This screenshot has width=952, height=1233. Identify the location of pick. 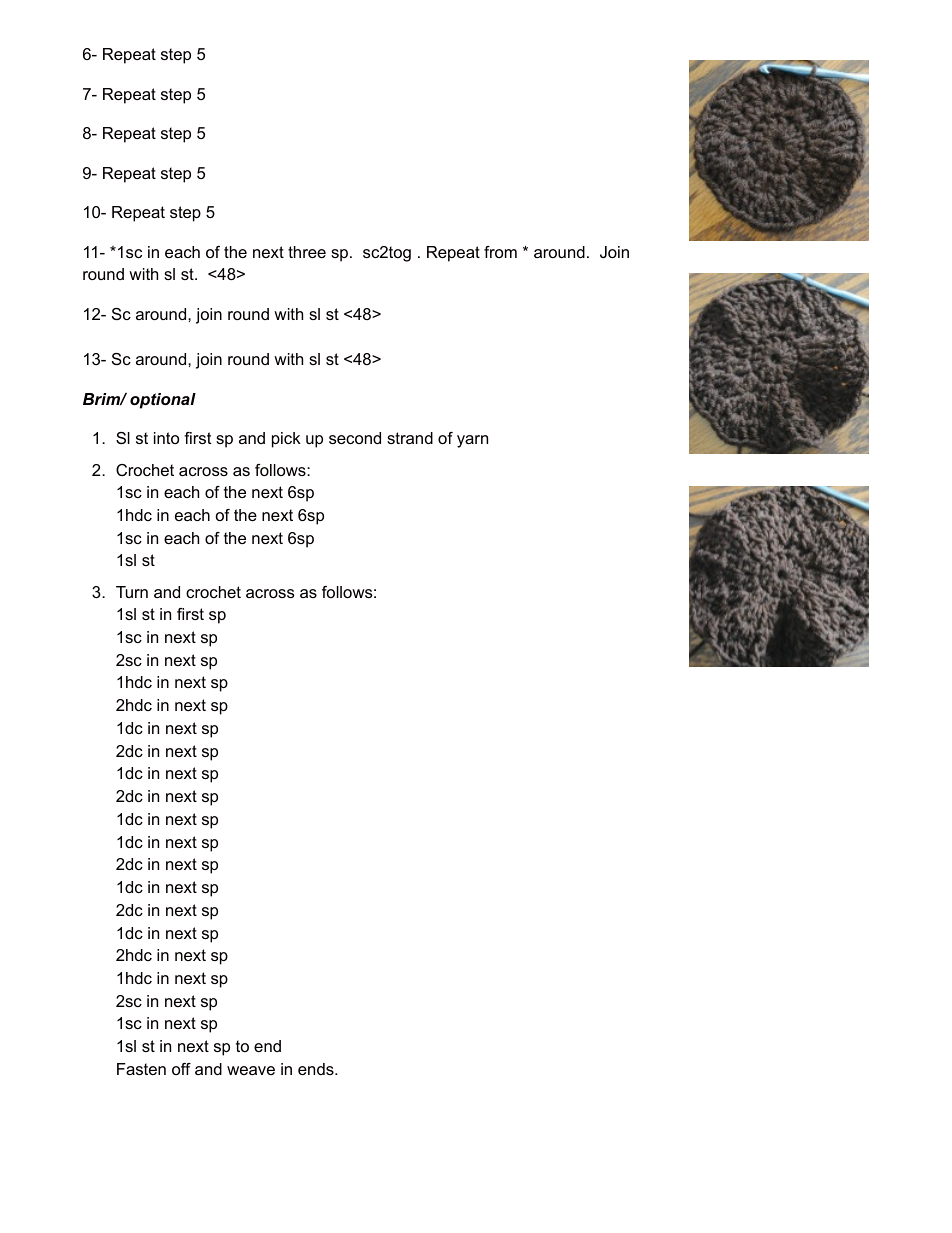
(286, 440).
